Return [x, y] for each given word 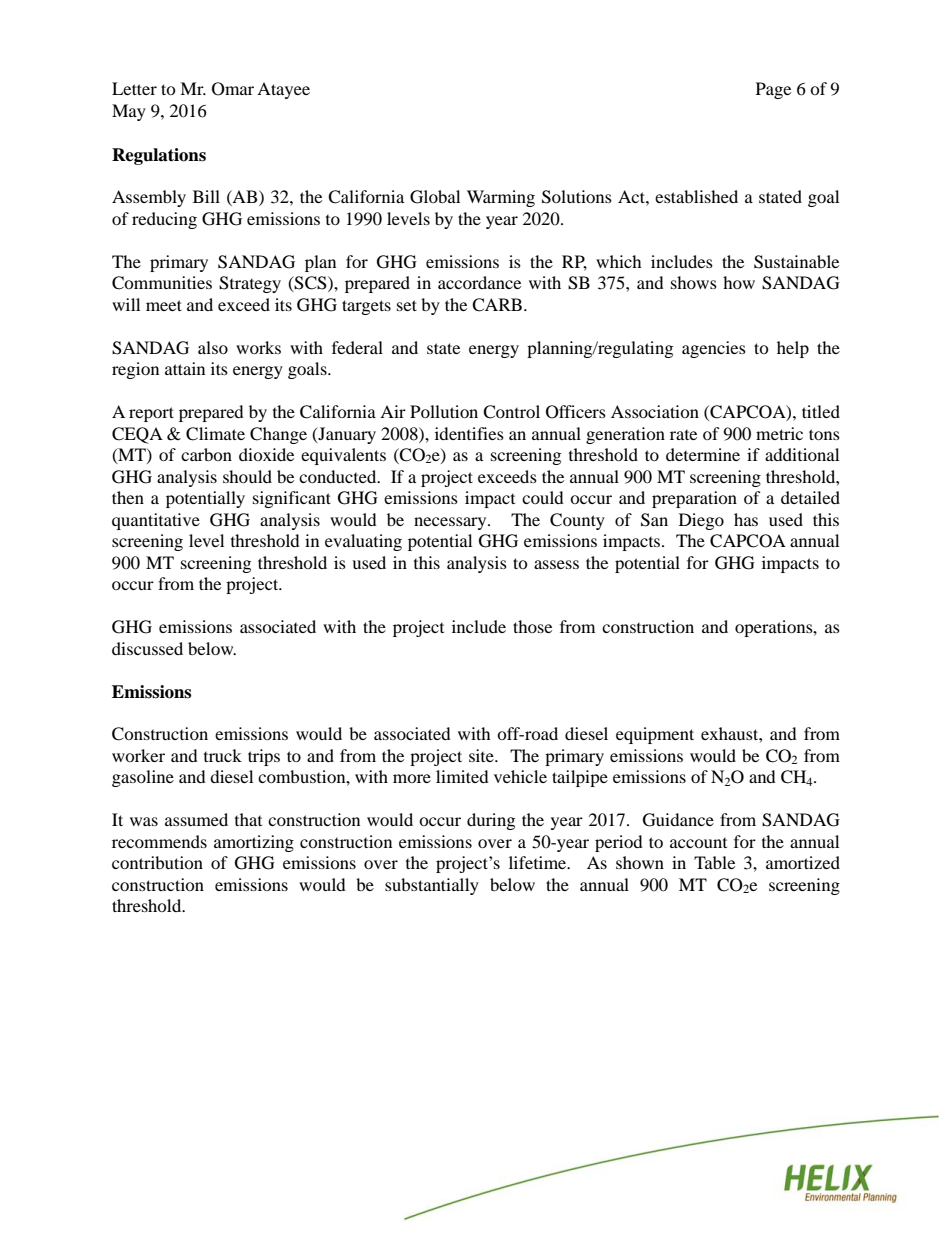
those [532, 626]
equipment [655, 735]
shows [694, 282]
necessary [451, 523]
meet [164, 305]
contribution [157, 862]
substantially [432, 886]
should [247, 476]
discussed [147, 648]
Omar [233, 89]
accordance [479, 282]
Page [773, 90]
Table [714, 862]
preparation [694, 499]
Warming [501, 198]
